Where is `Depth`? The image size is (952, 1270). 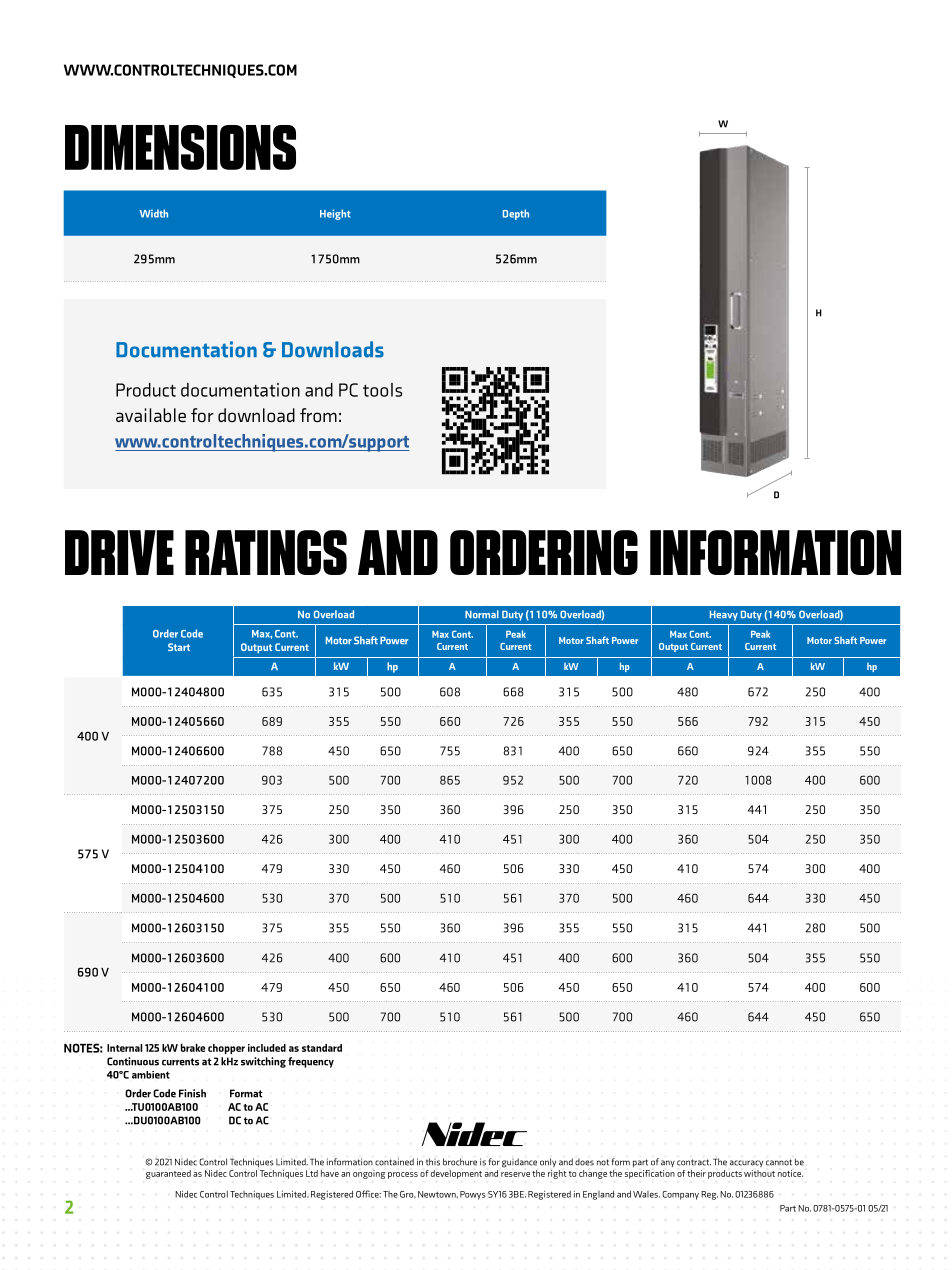 Depth is located at coordinates (516, 214).
